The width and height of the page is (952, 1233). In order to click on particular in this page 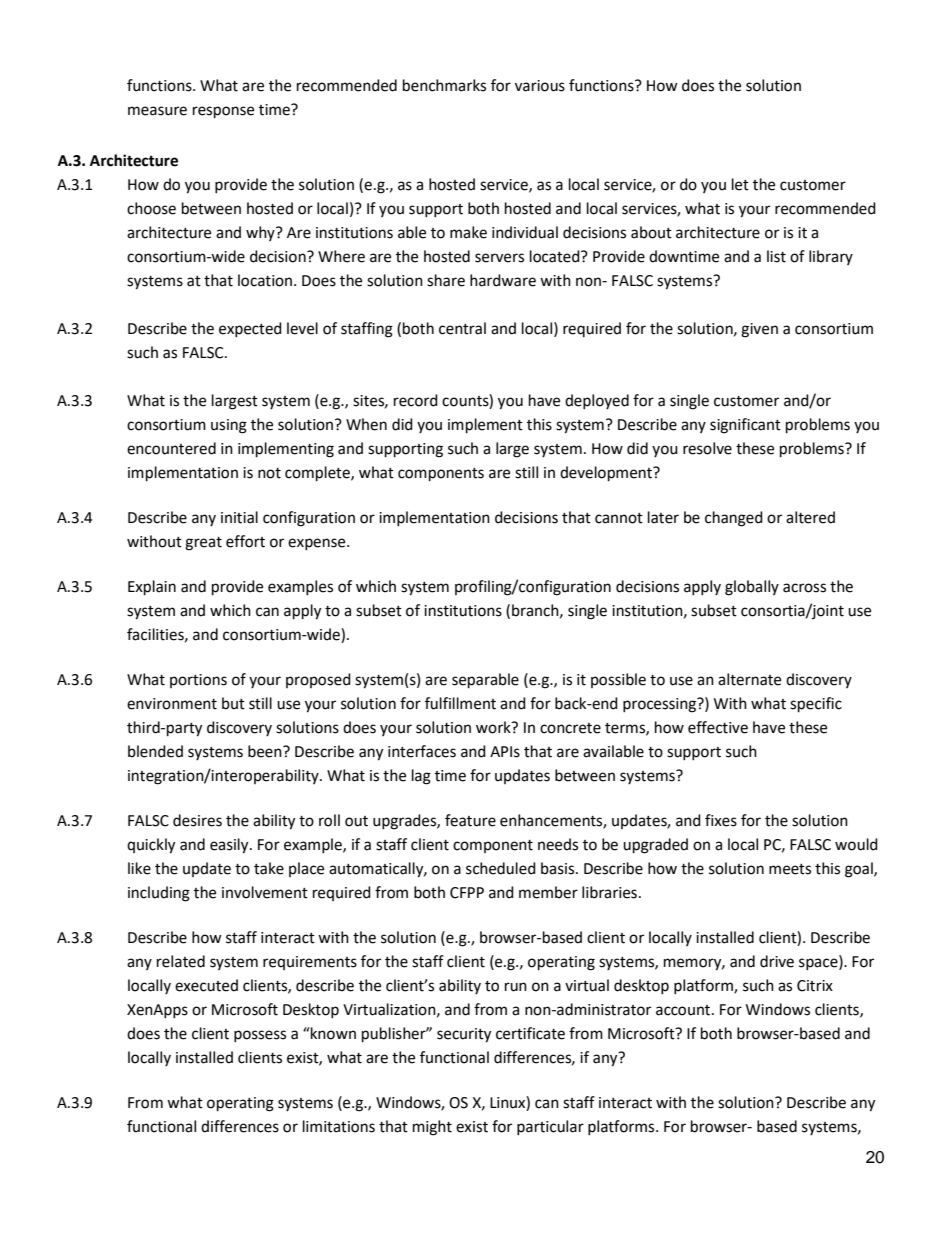, I will do `click(550, 1127)`.
